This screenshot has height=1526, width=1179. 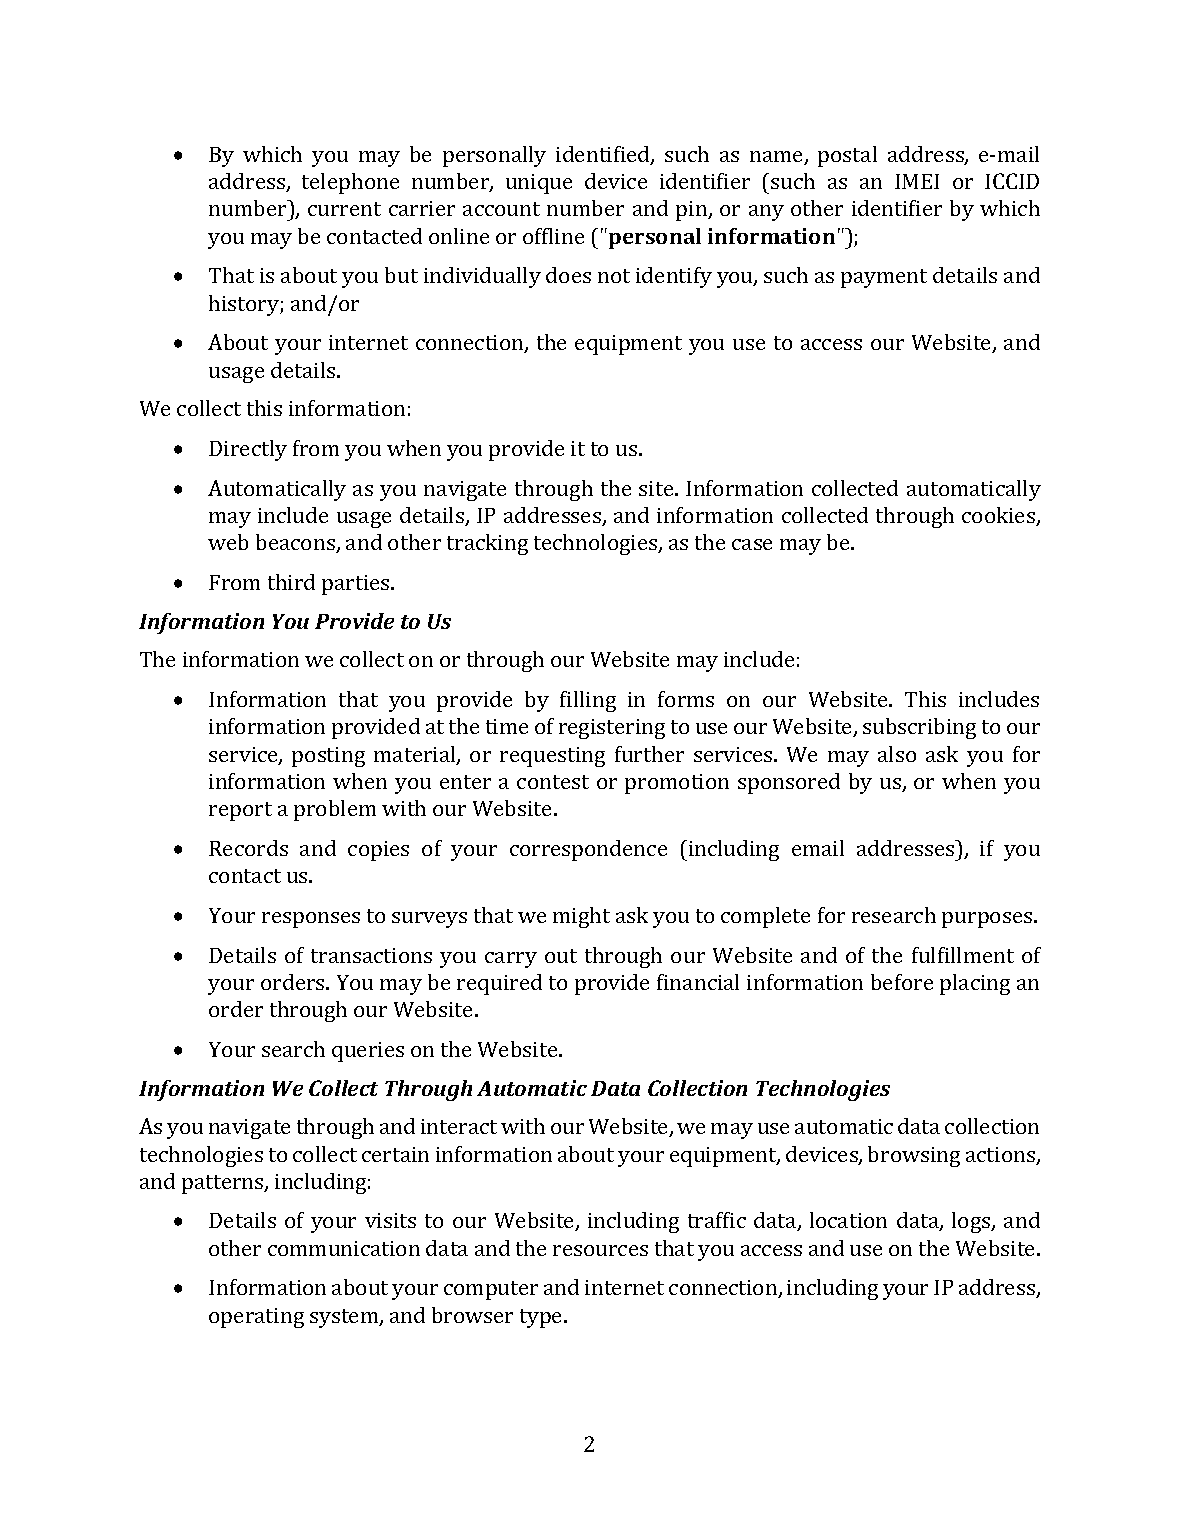 I want to click on cookies, so click(x=999, y=516).
